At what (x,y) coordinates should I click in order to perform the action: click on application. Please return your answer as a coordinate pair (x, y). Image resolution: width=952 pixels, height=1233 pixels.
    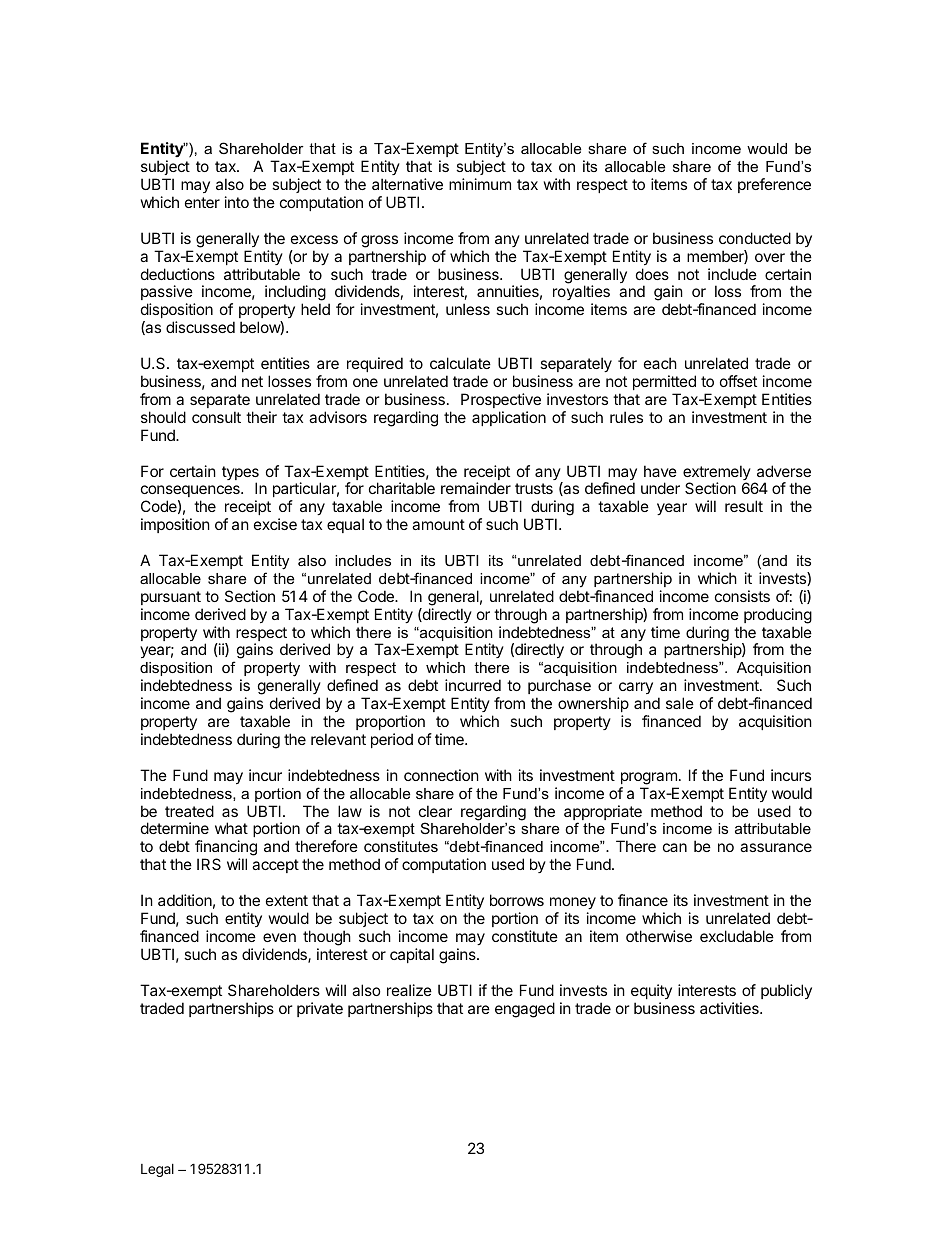
    Looking at the image, I should click on (509, 418).
